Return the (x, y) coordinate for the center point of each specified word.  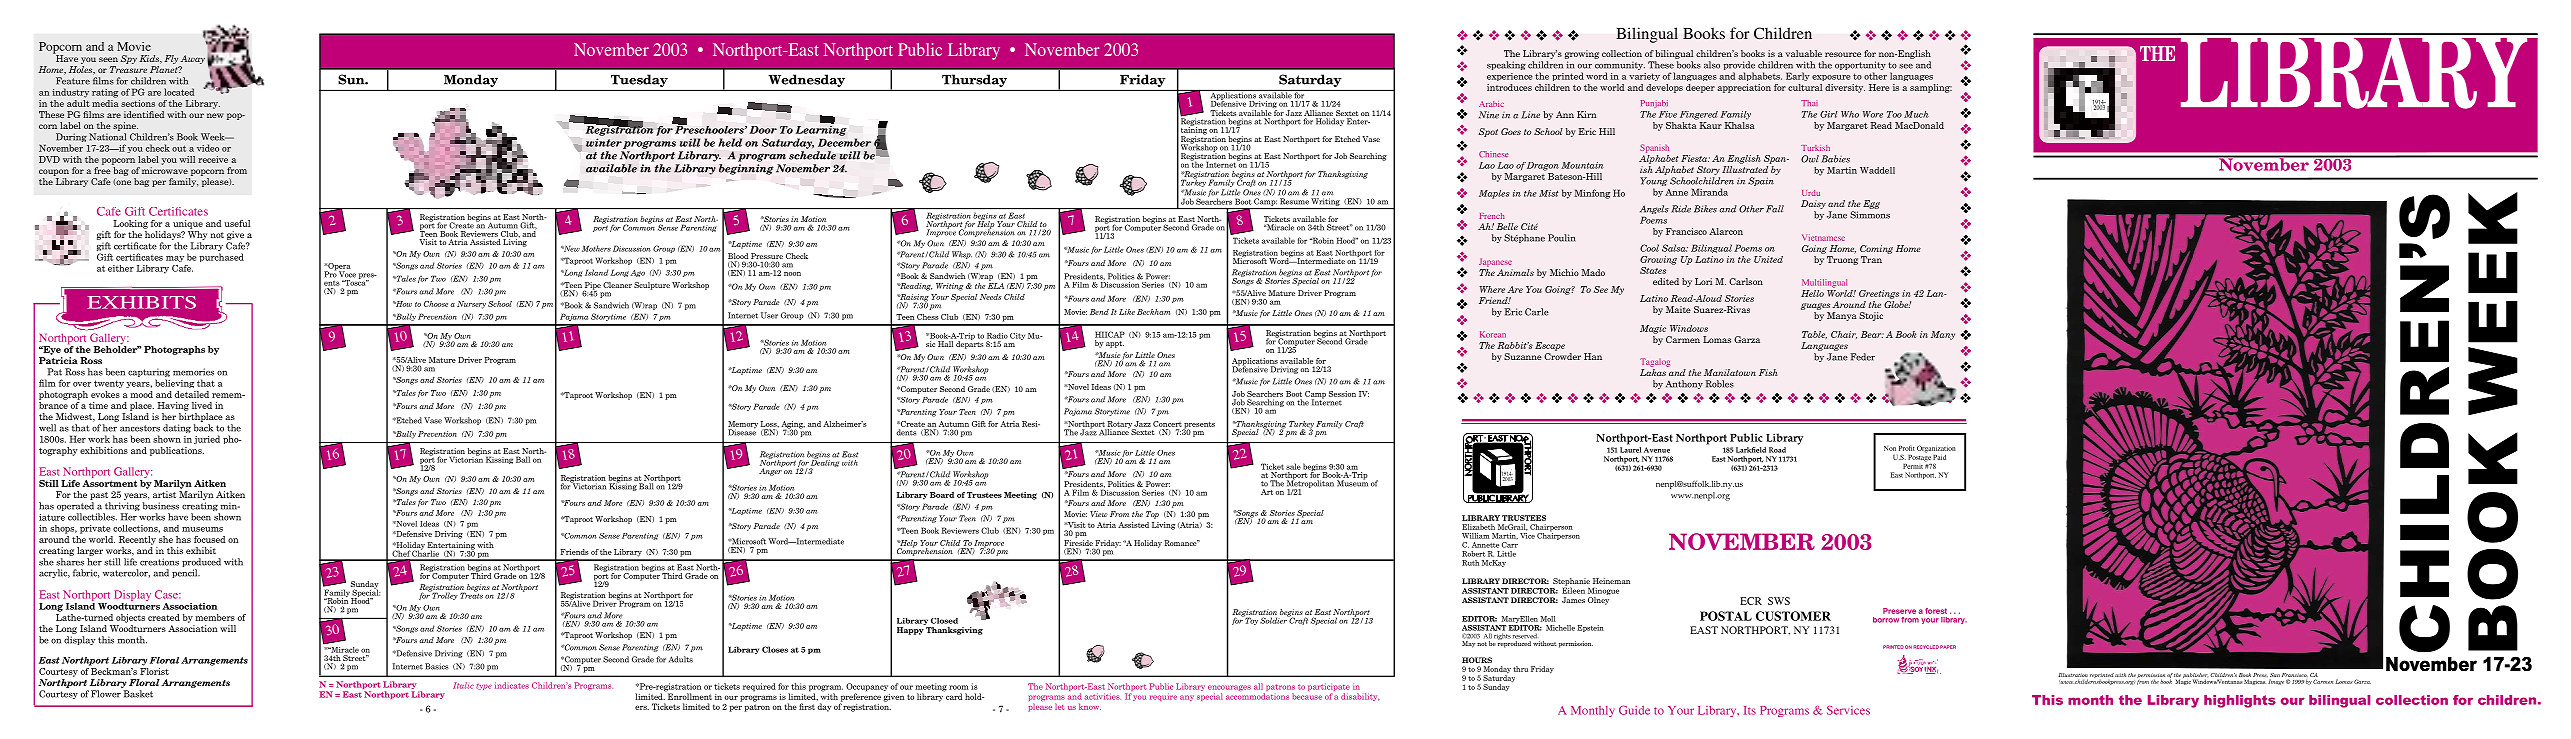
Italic (463, 685)
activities (1102, 696)
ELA (996, 284)
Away (192, 59)
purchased (221, 257)
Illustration (2073, 676)
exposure (1831, 78)
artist (164, 494)
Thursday (974, 81)
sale (1293, 466)
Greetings (1879, 294)
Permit (1913, 466)
